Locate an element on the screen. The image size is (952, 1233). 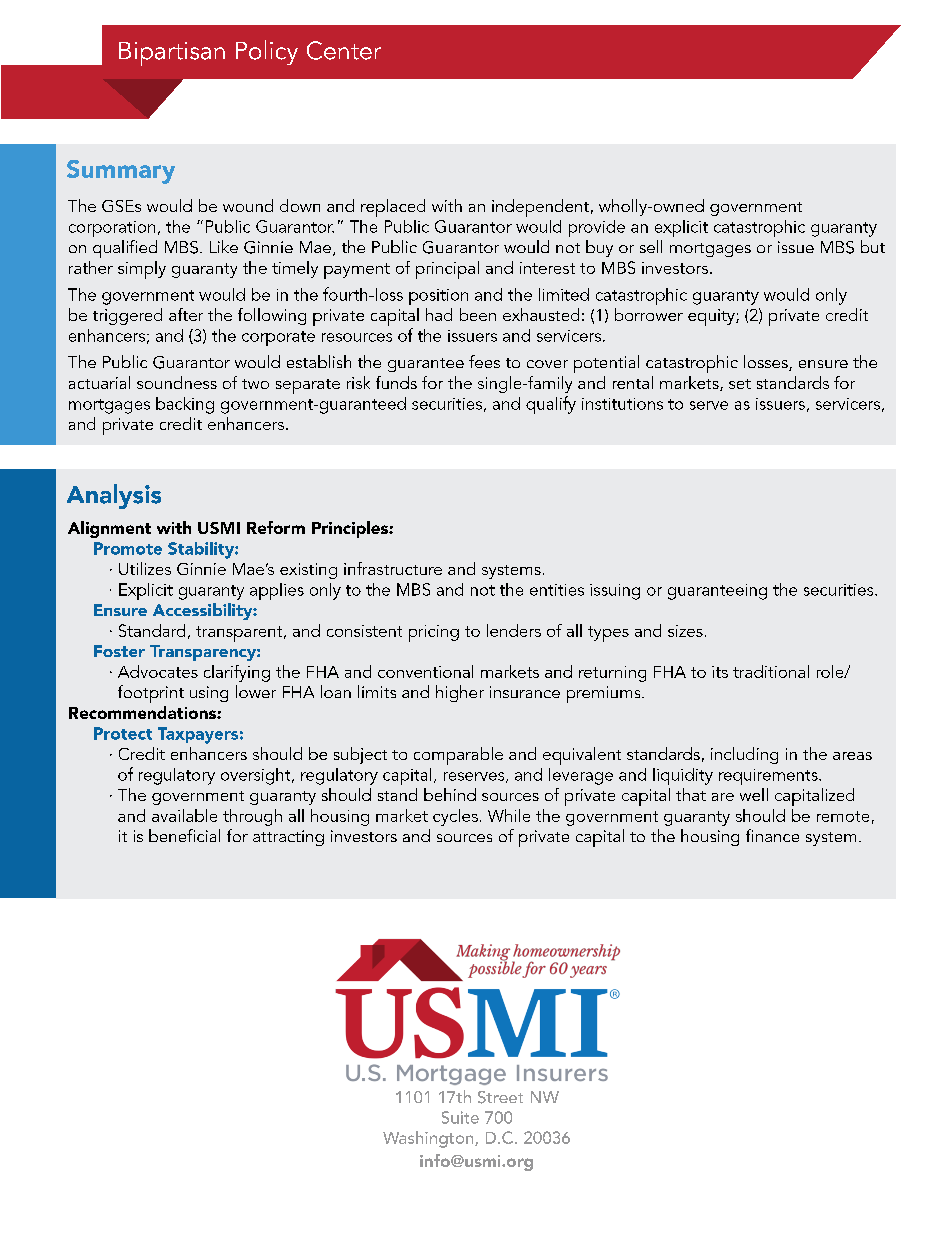
Utilizes is located at coordinates (145, 568).
